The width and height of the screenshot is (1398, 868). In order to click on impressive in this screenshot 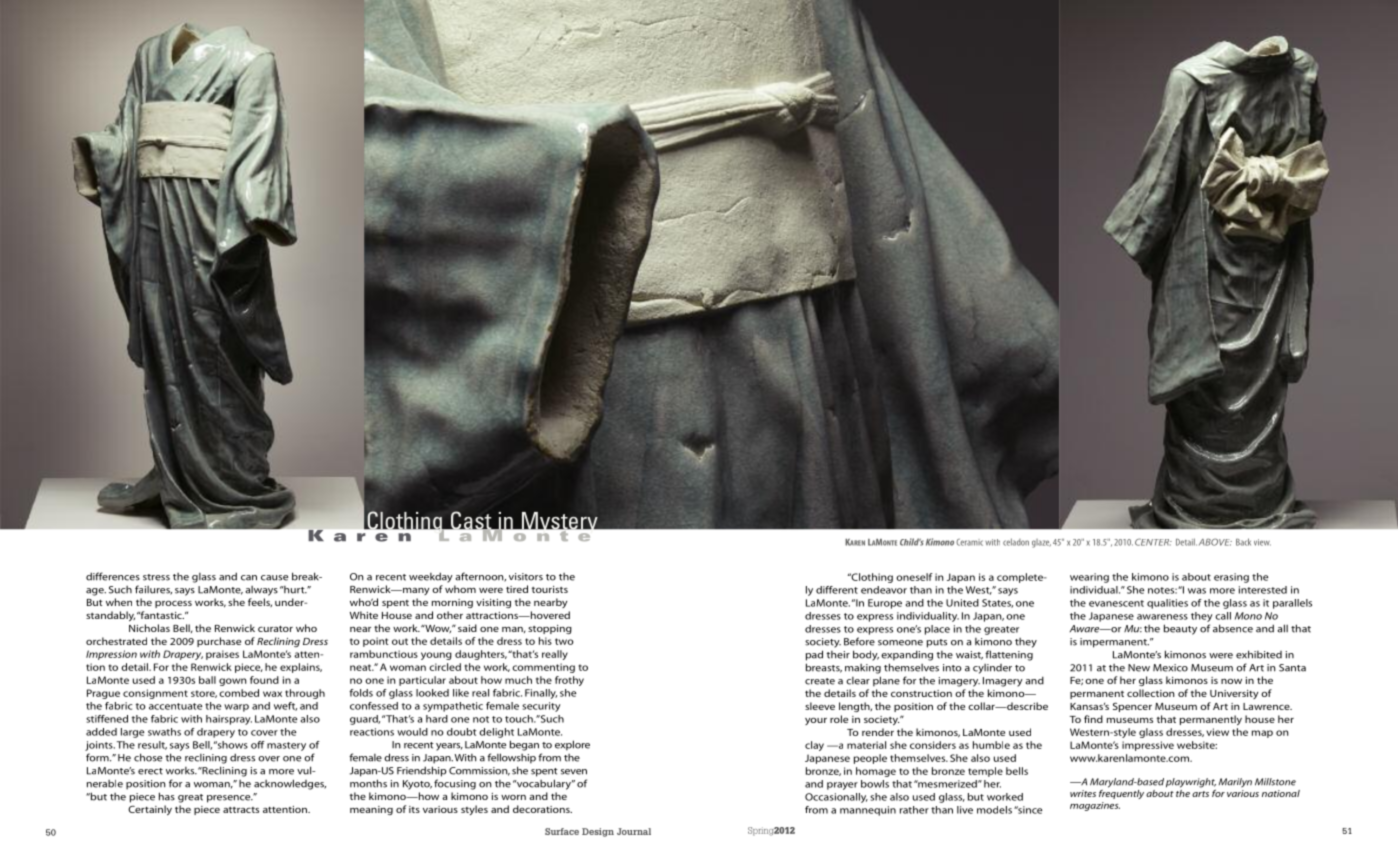, I will do `click(1148, 746)`.
